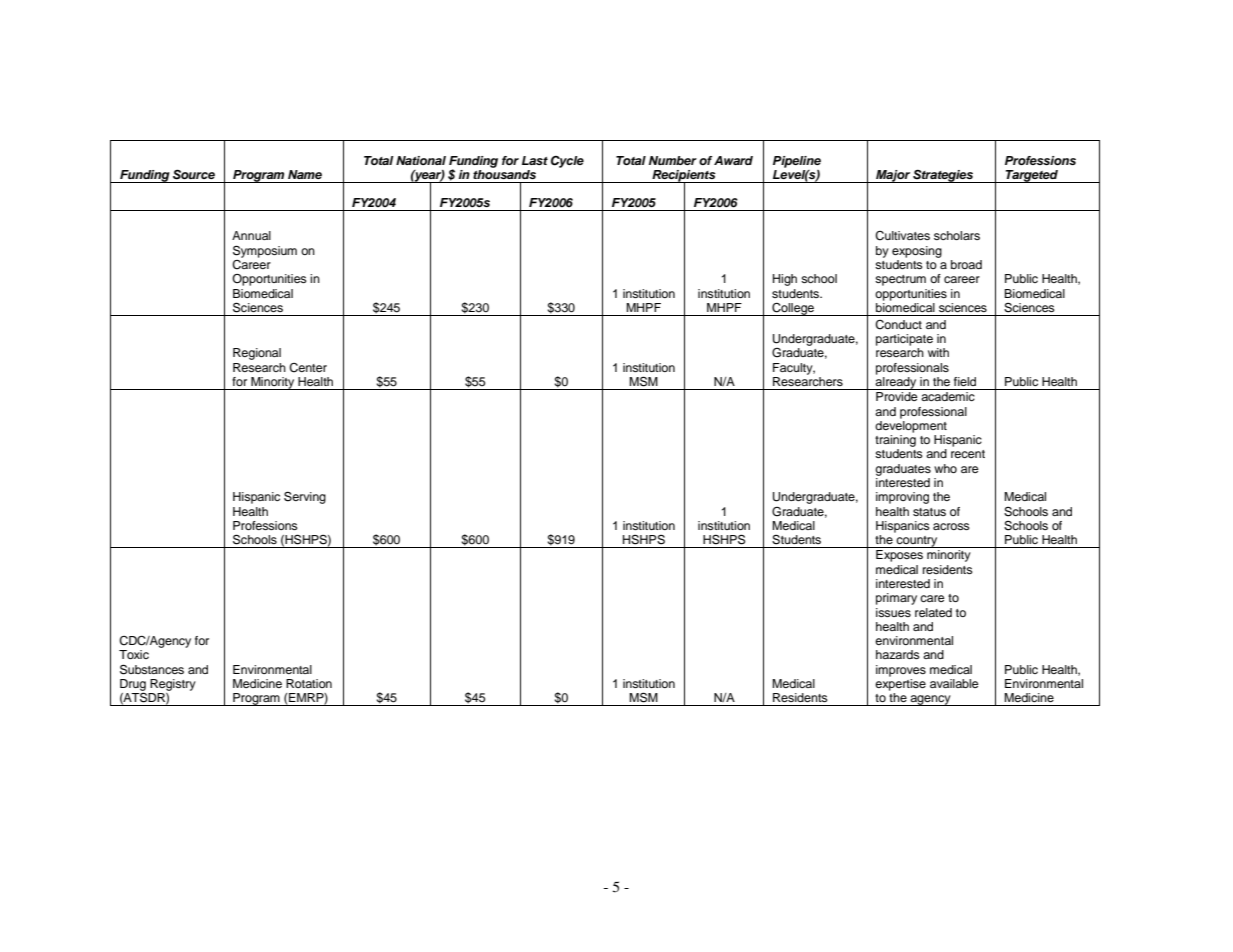 Image resolution: width=1233 pixels, height=952 pixels. I want to click on Rotation, so click(309, 683).
